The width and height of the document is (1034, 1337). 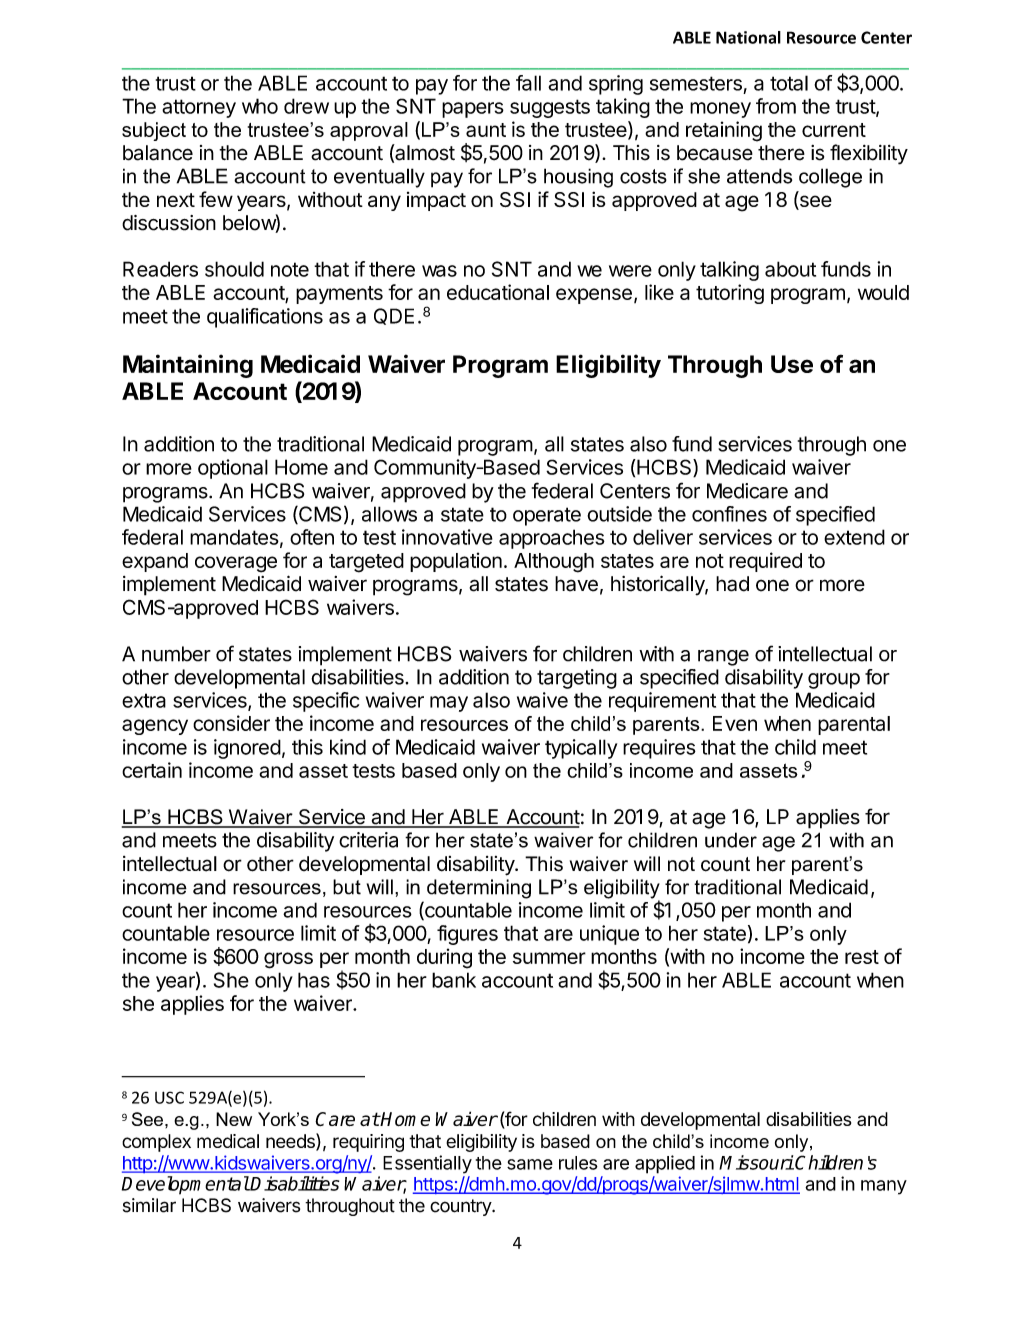 What do you see at coordinates (528, 83) in the document?
I see `fall` at bounding box center [528, 83].
